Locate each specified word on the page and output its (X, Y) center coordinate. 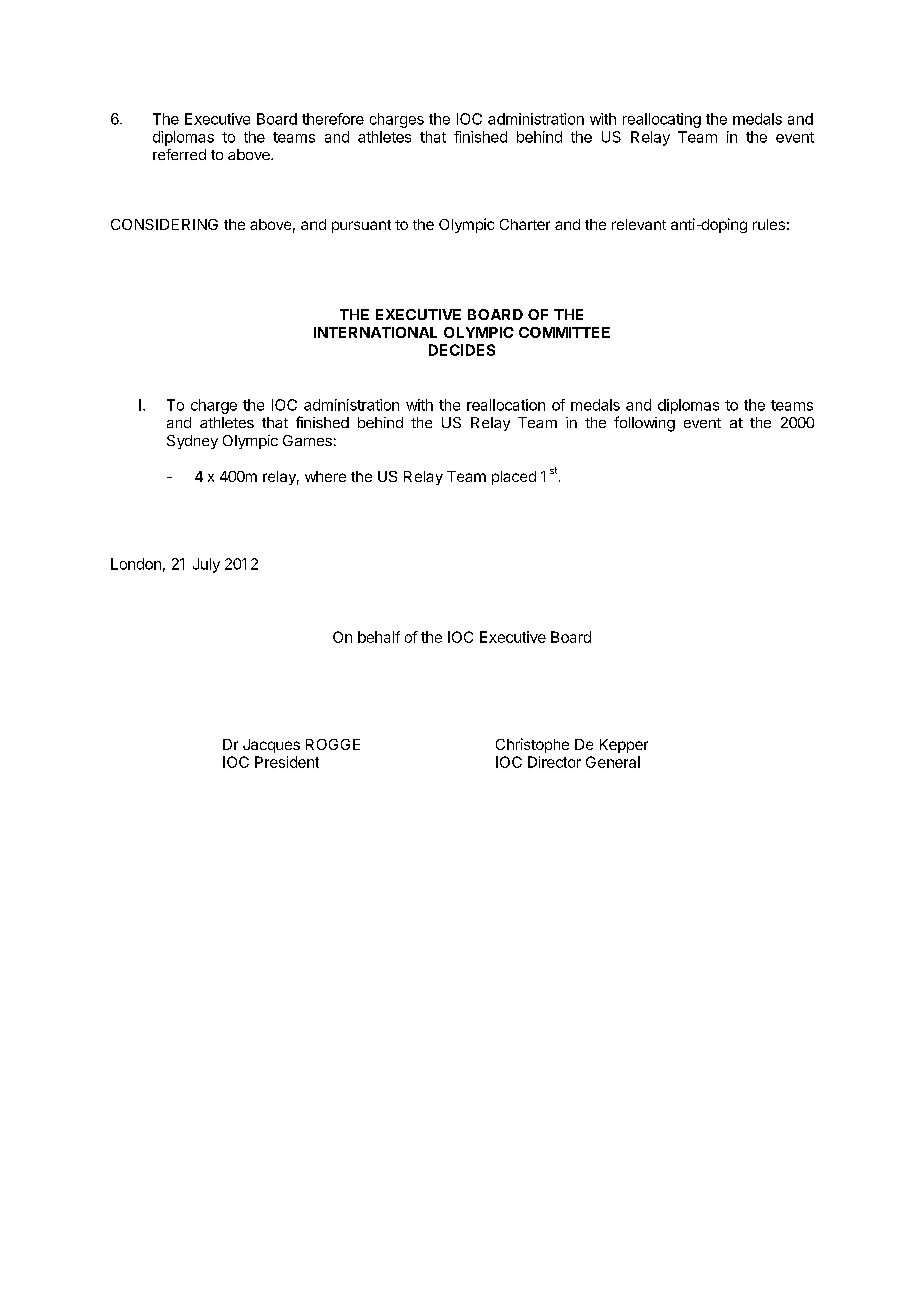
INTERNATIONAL (375, 332)
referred (179, 154)
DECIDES (462, 350)
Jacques (271, 746)
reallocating (662, 120)
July (206, 565)
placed (514, 478)
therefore (333, 119)
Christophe (532, 745)
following (644, 424)
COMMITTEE (564, 332)
